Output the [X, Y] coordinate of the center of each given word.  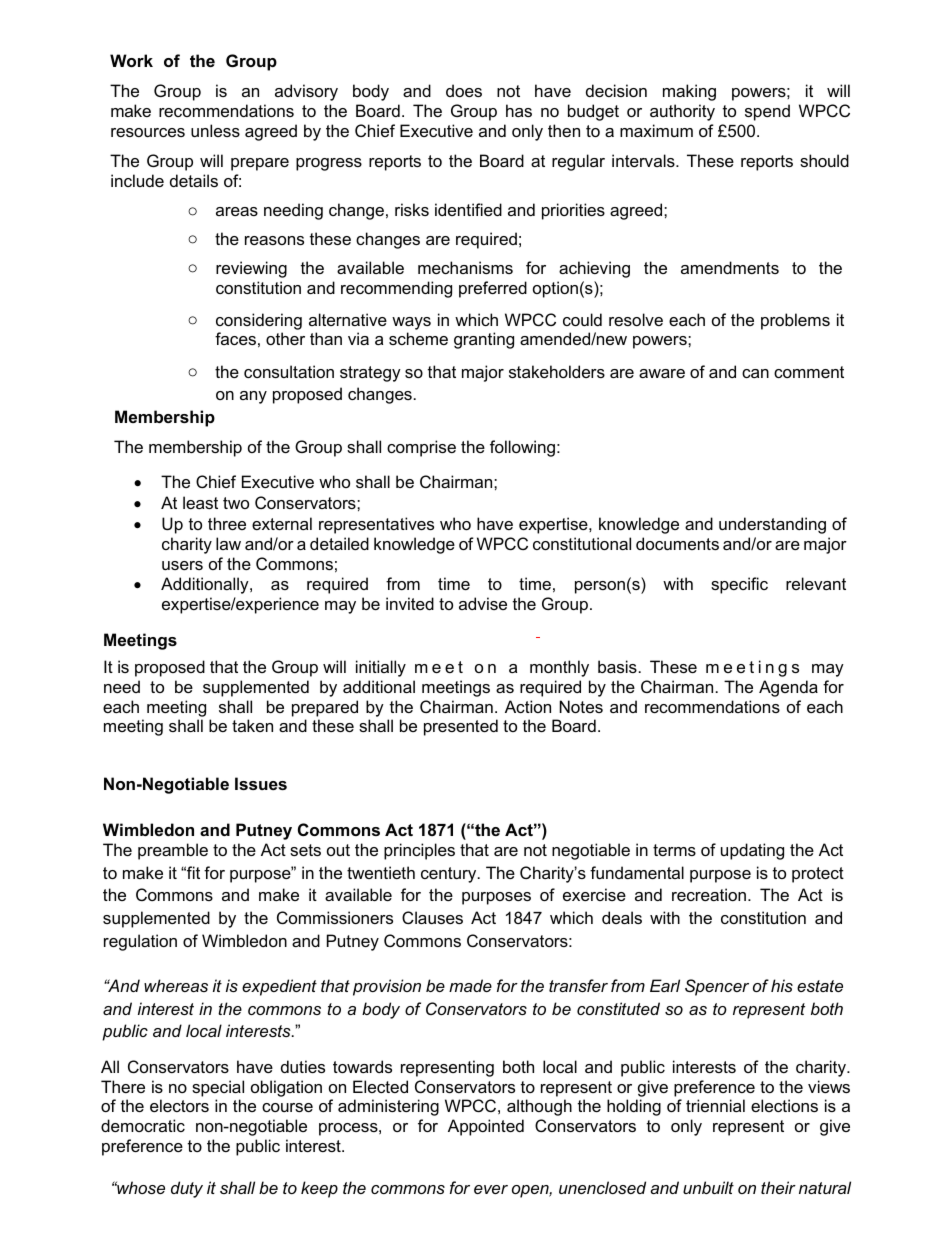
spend [767, 112]
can [755, 373]
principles [419, 851]
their [778, 1187]
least [200, 502]
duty [187, 1189]
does [464, 90]
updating [752, 851]
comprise [421, 448]
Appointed [486, 1127]
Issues [261, 783]
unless [215, 130]
